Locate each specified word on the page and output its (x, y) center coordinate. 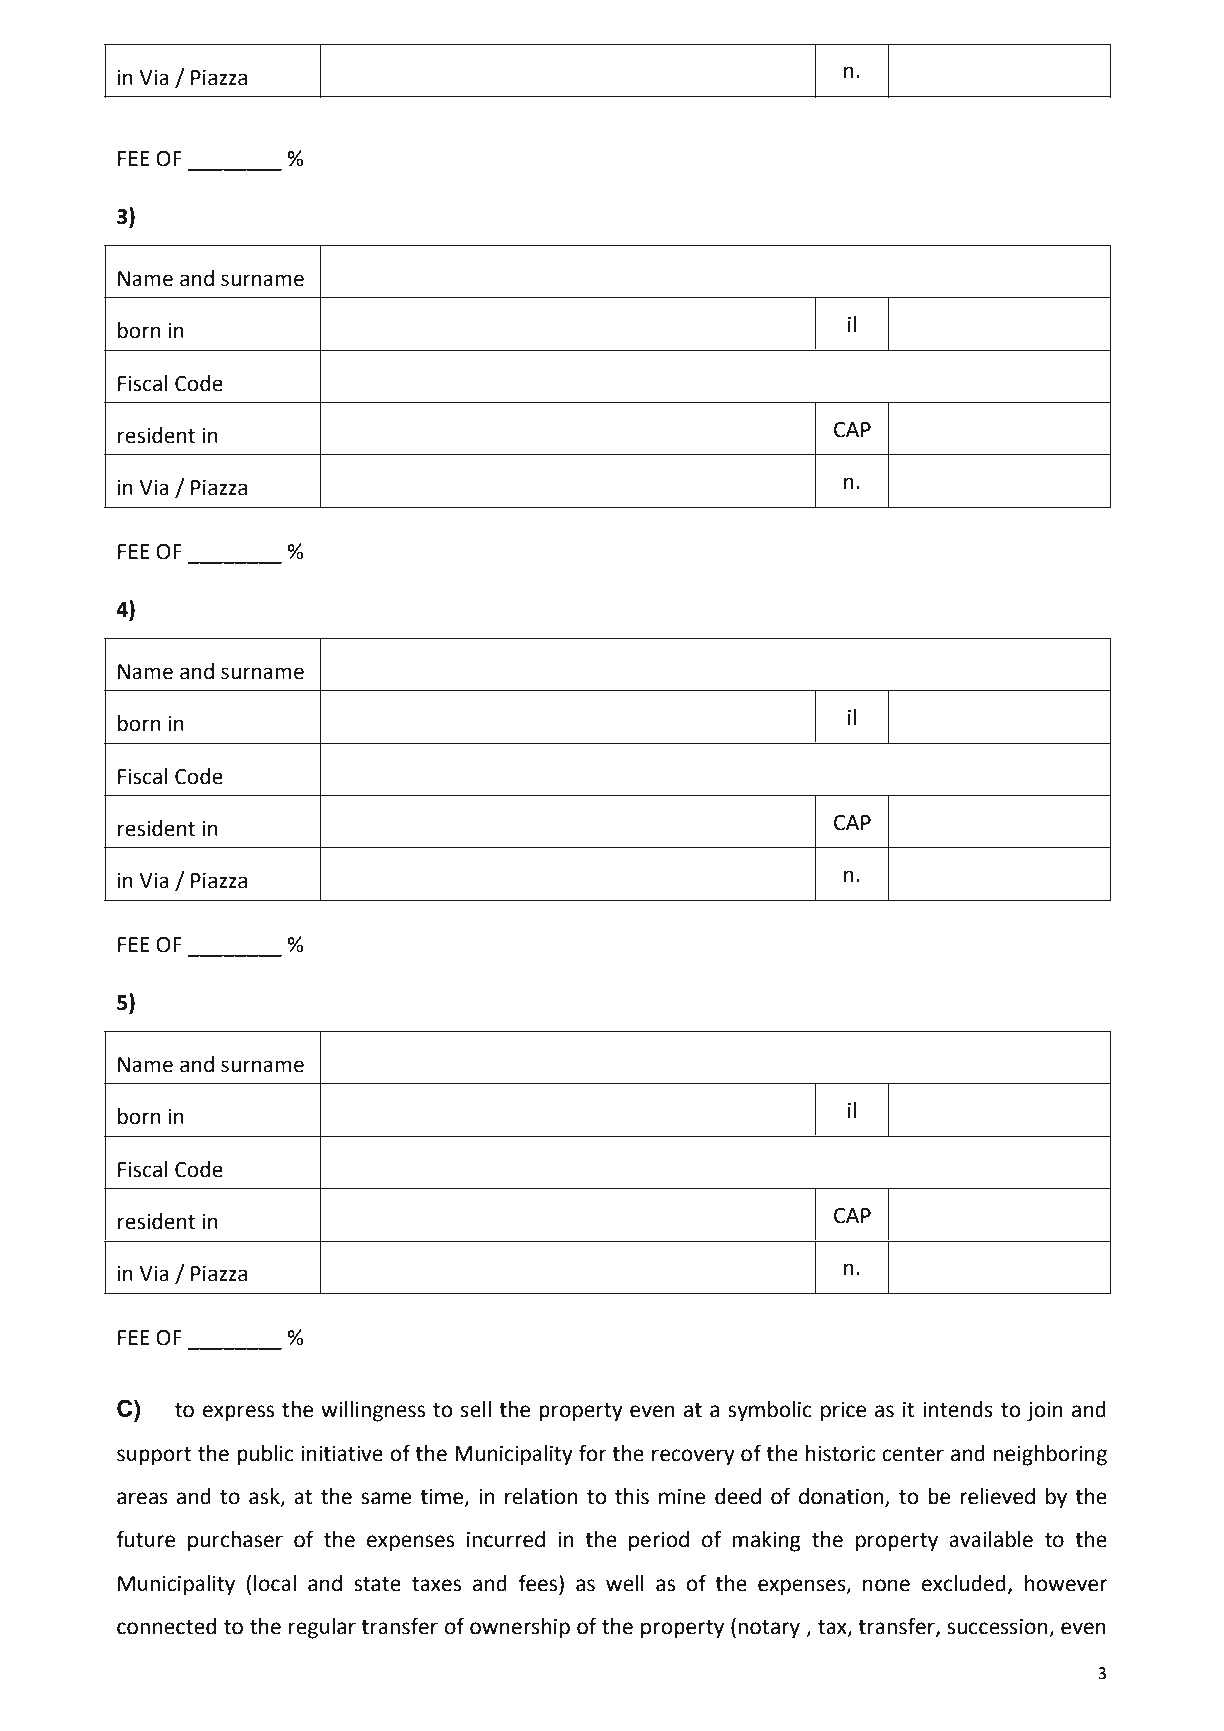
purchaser (235, 1541)
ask (265, 1497)
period (659, 1541)
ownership (520, 1628)
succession (997, 1627)
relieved (997, 1496)
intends (958, 1409)
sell (476, 1409)
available (991, 1539)
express (238, 1413)
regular (322, 1628)
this (632, 1496)
